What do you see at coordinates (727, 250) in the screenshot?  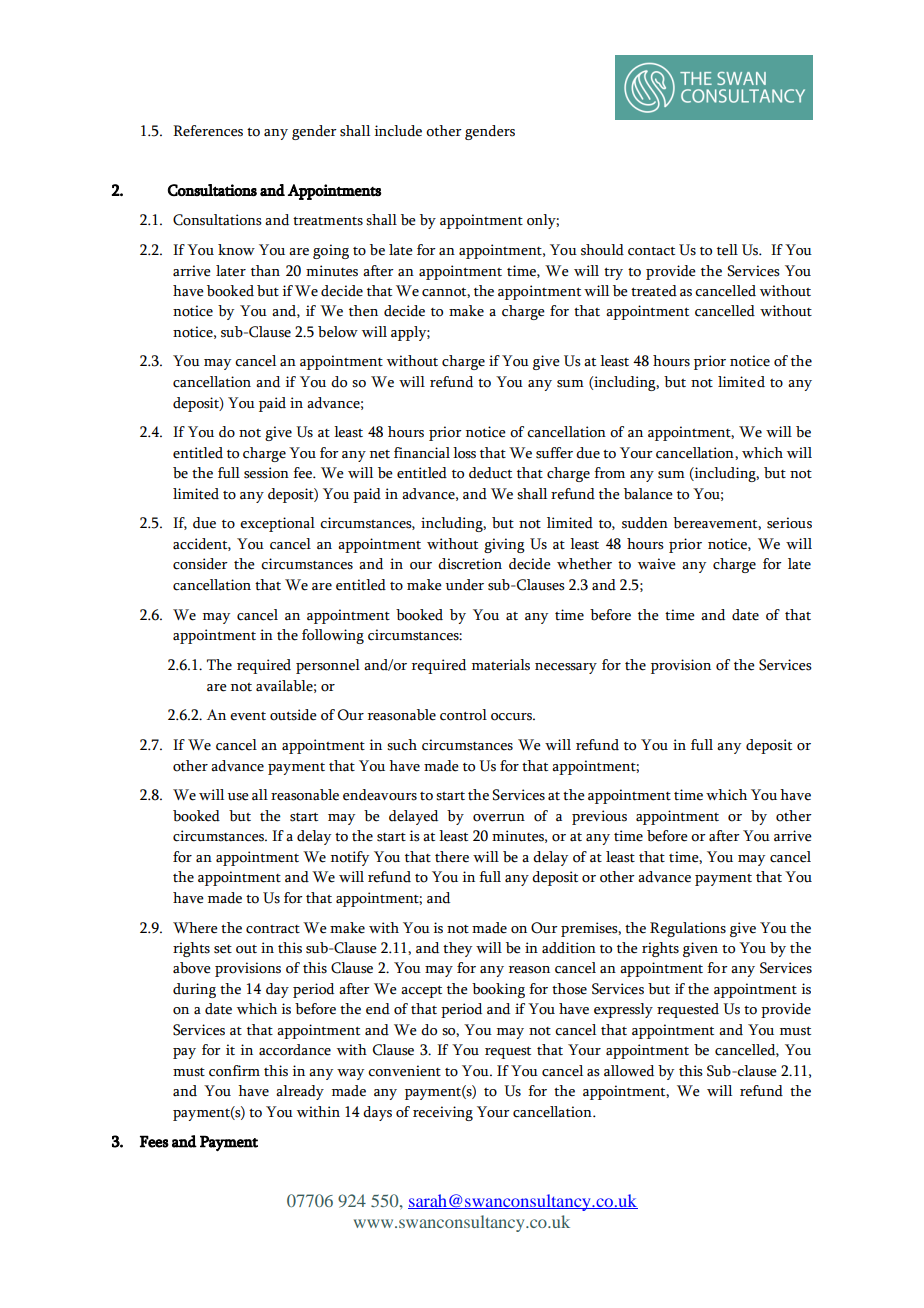 I see `tell` at bounding box center [727, 250].
